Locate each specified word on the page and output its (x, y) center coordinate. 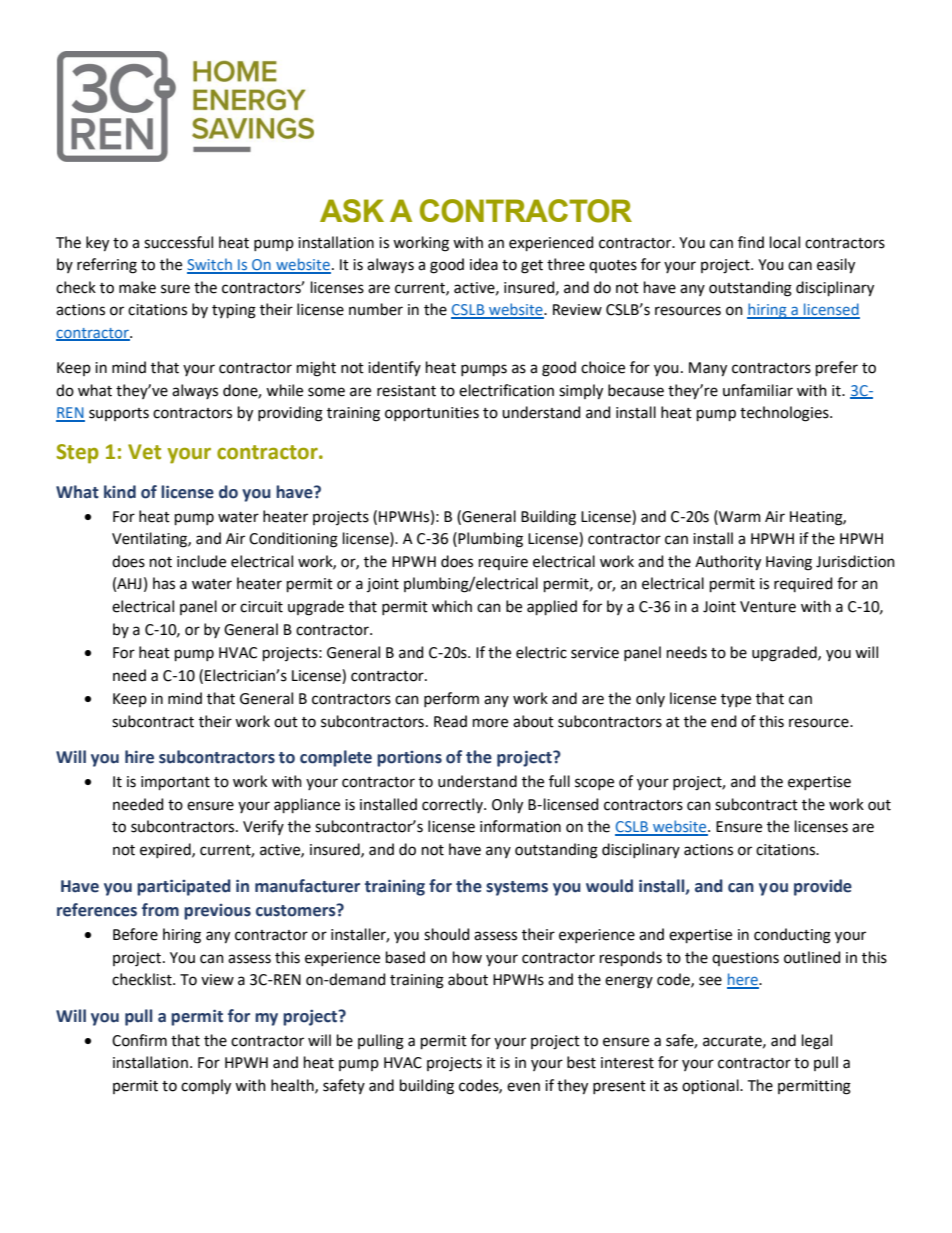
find (751, 242)
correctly (453, 805)
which (452, 606)
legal (817, 1042)
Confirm (139, 1040)
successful (178, 242)
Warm (739, 516)
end (723, 721)
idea (484, 264)
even (523, 1087)
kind (120, 492)
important (175, 783)
